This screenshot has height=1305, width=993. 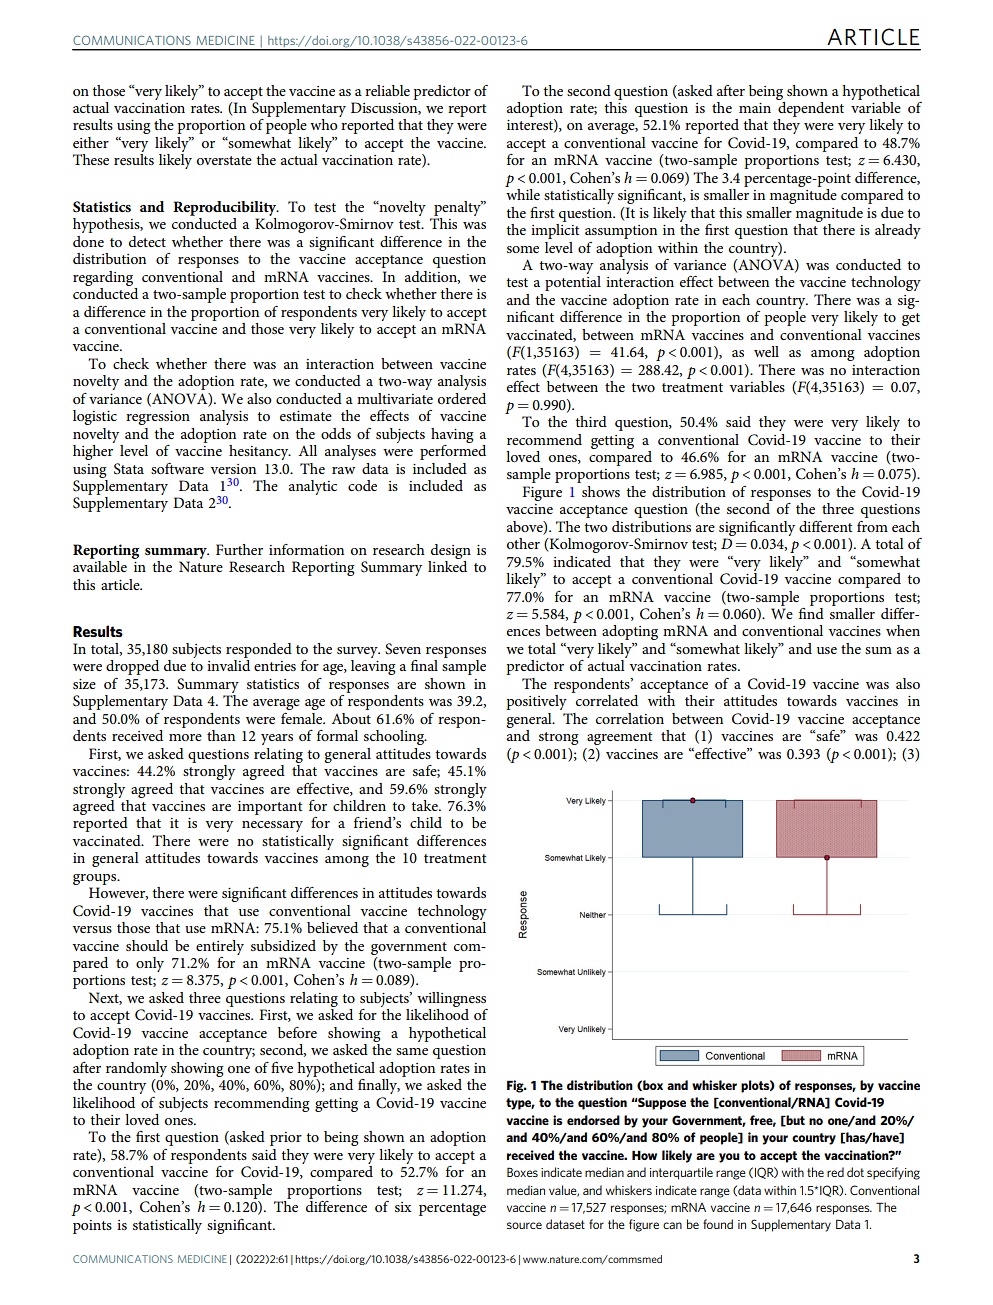 What do you see at coordinates (425, 805) in the screenshot?
I see `take` at bounding box center [425, 805].
